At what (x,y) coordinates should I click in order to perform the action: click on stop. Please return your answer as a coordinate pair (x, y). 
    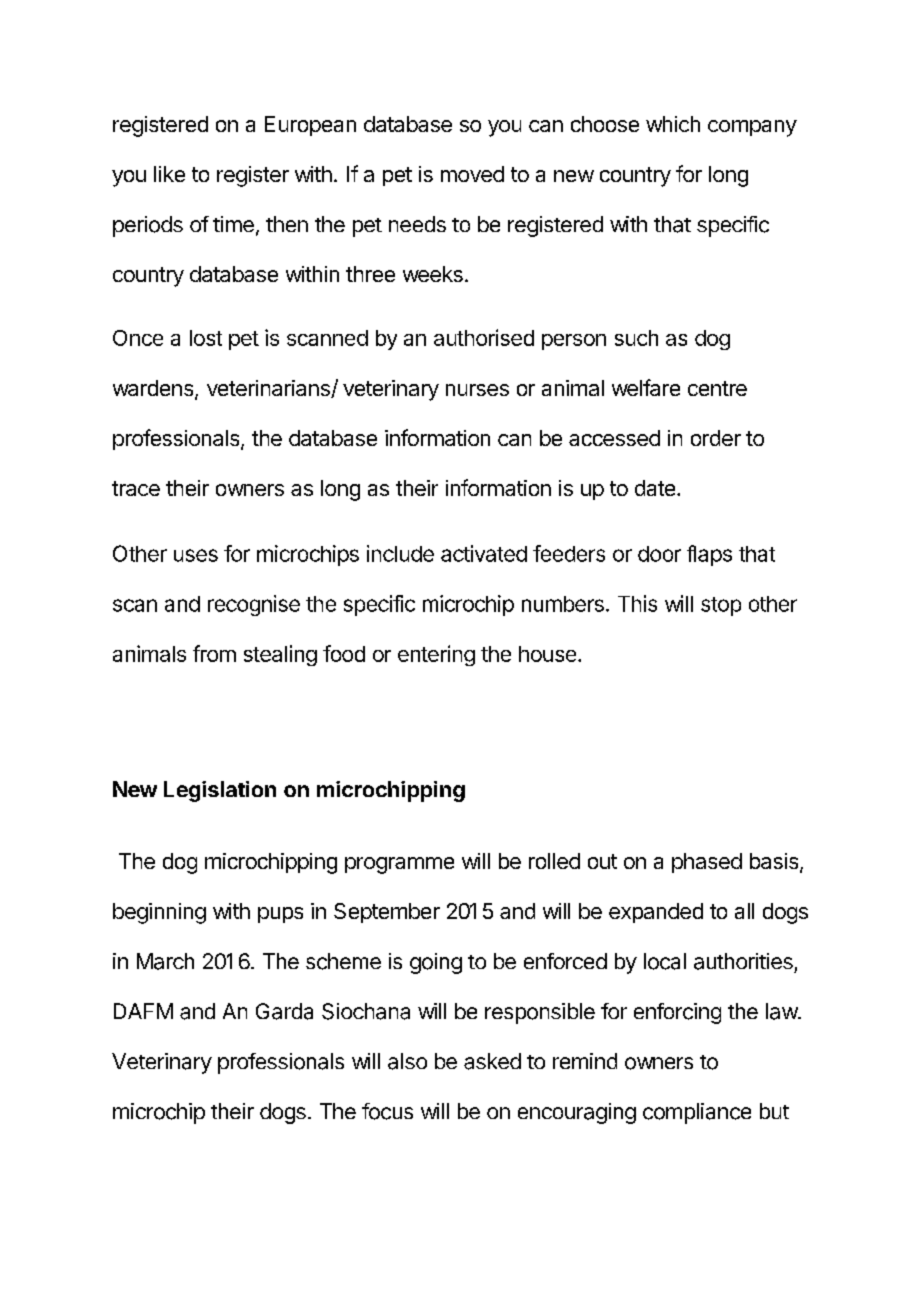
    Looking at the image, I should click on (721, 606).
